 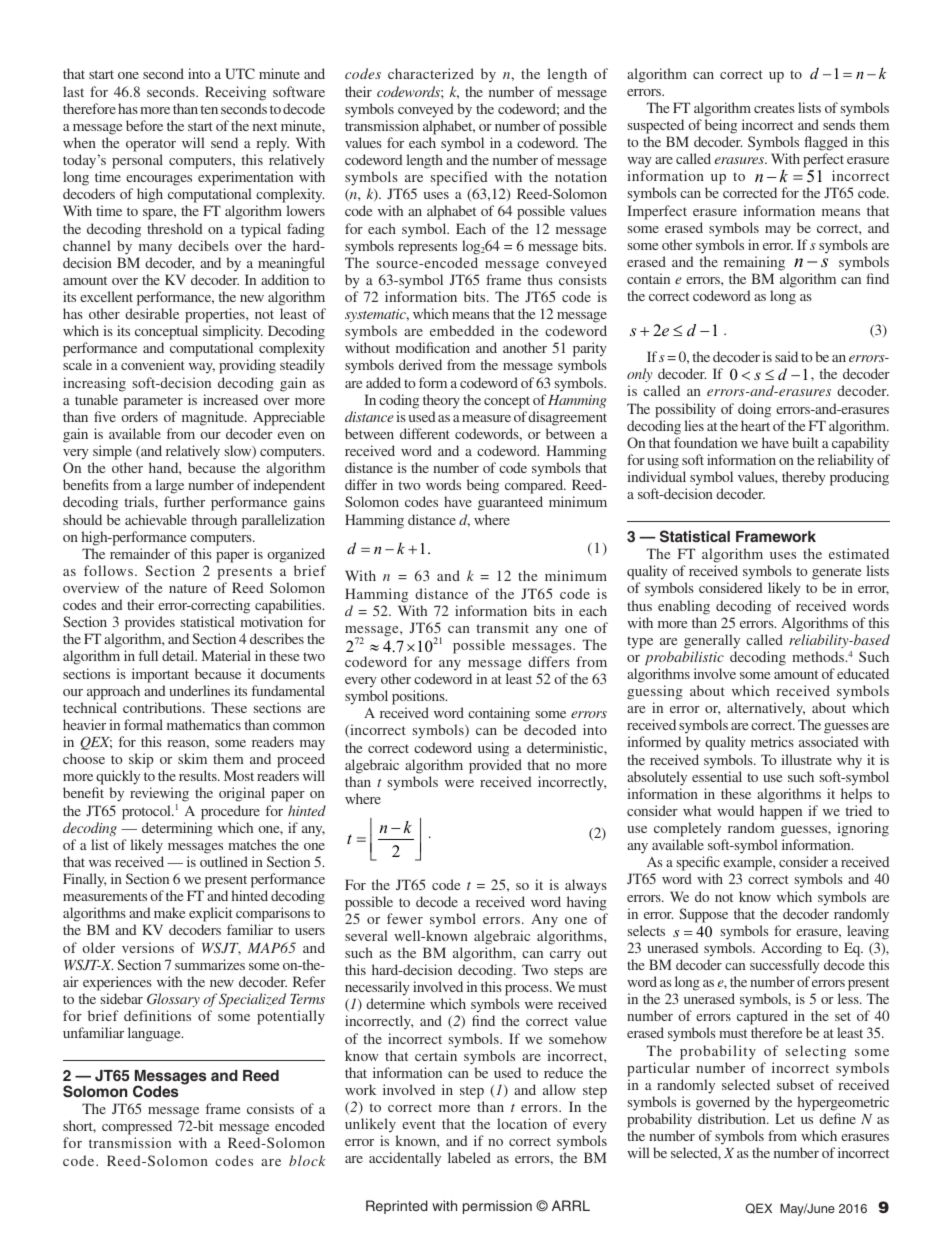 I want to click on distribution, so click(x=733, y=1118).
